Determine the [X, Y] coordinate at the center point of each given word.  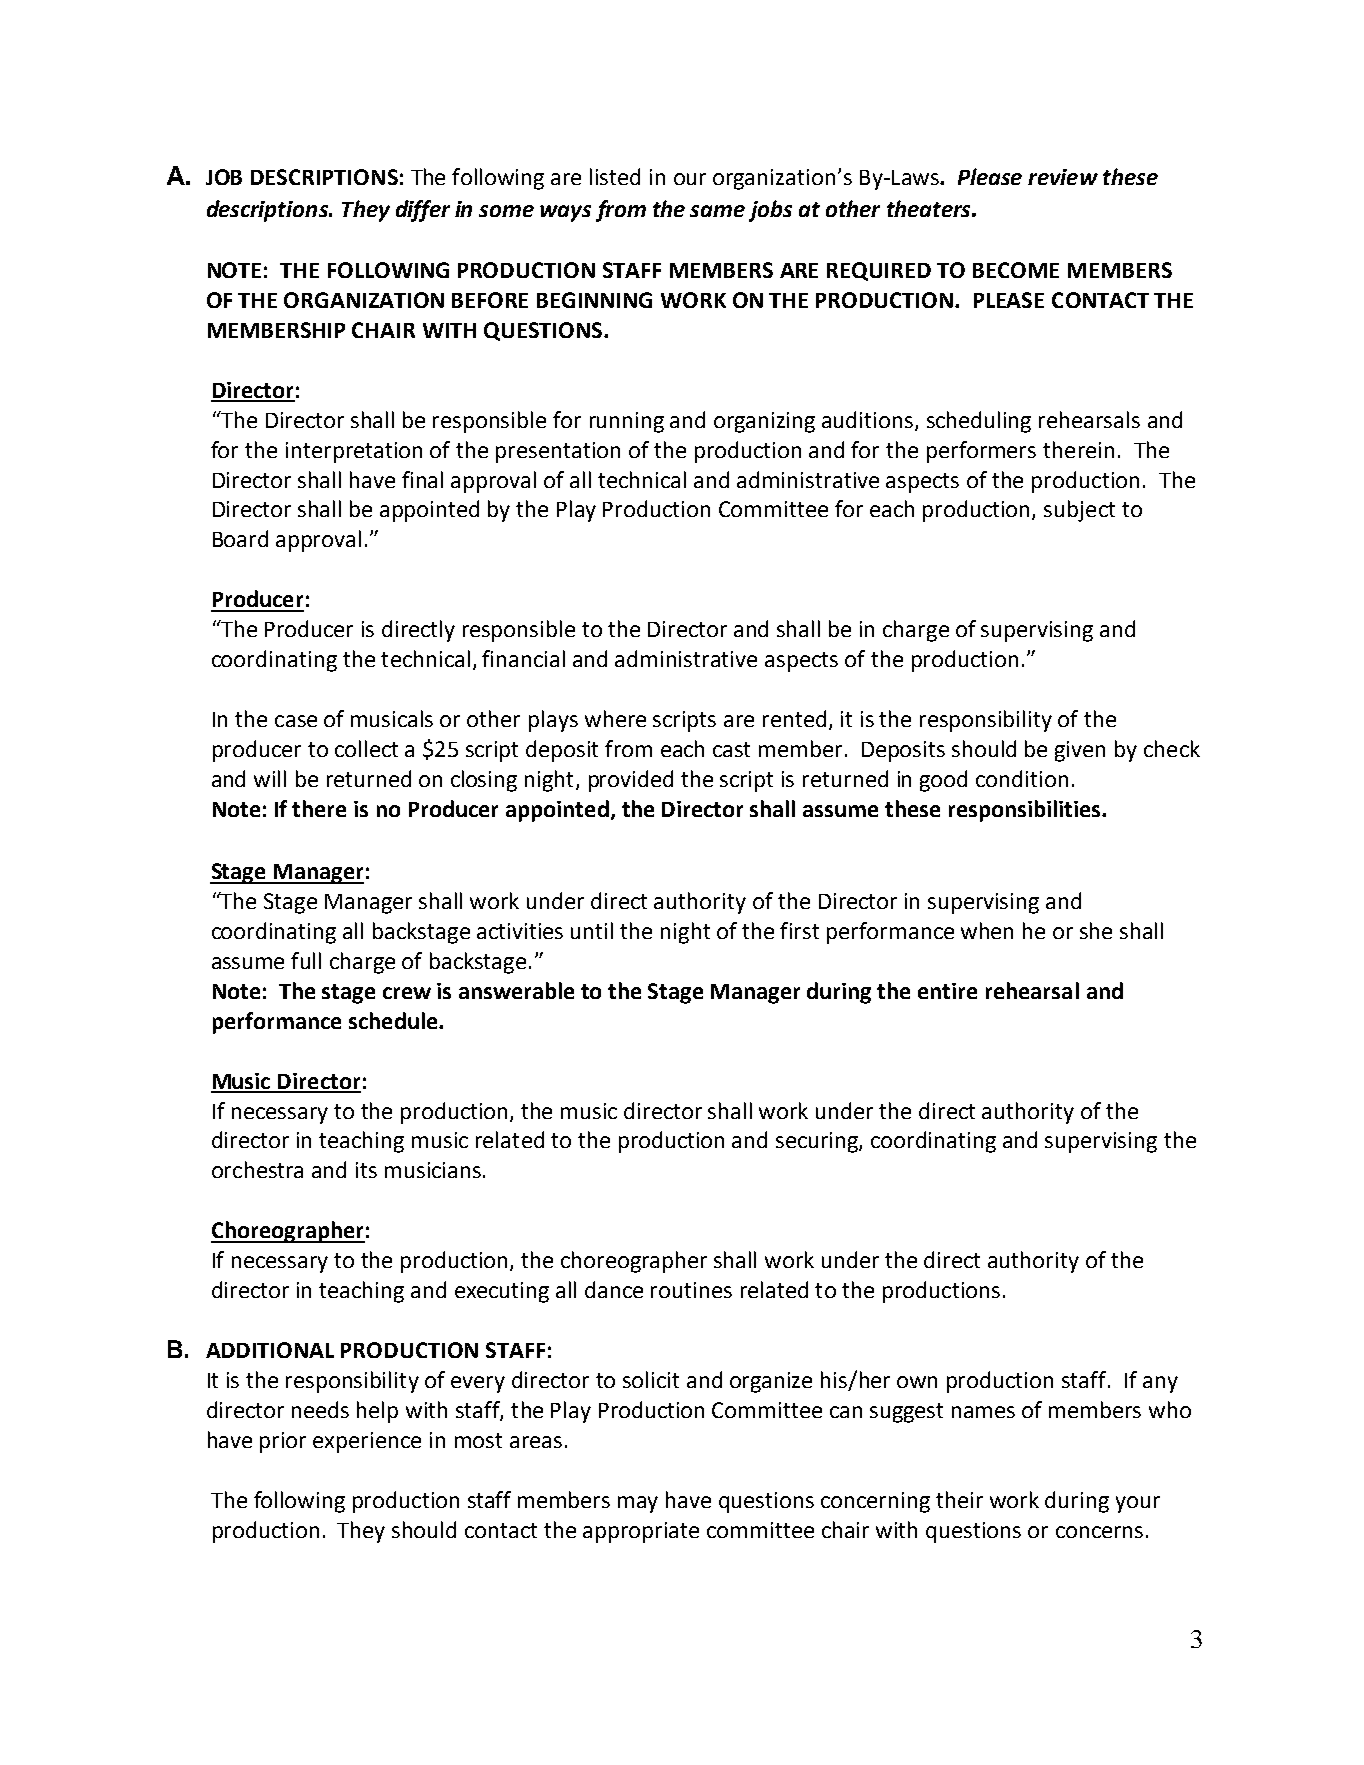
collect [366, 748]
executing [502, 1292]
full [306, 960]
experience [367, 1442]
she [1096, 930]
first [799, 930]
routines [691, 1290]
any [1160, 1384]
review [1063, 177]
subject [1079, 511]
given [1080, 751]
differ [423, 211]
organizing [764, 422]
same [717, 211]
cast [731, 749]
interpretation [354, 452]
